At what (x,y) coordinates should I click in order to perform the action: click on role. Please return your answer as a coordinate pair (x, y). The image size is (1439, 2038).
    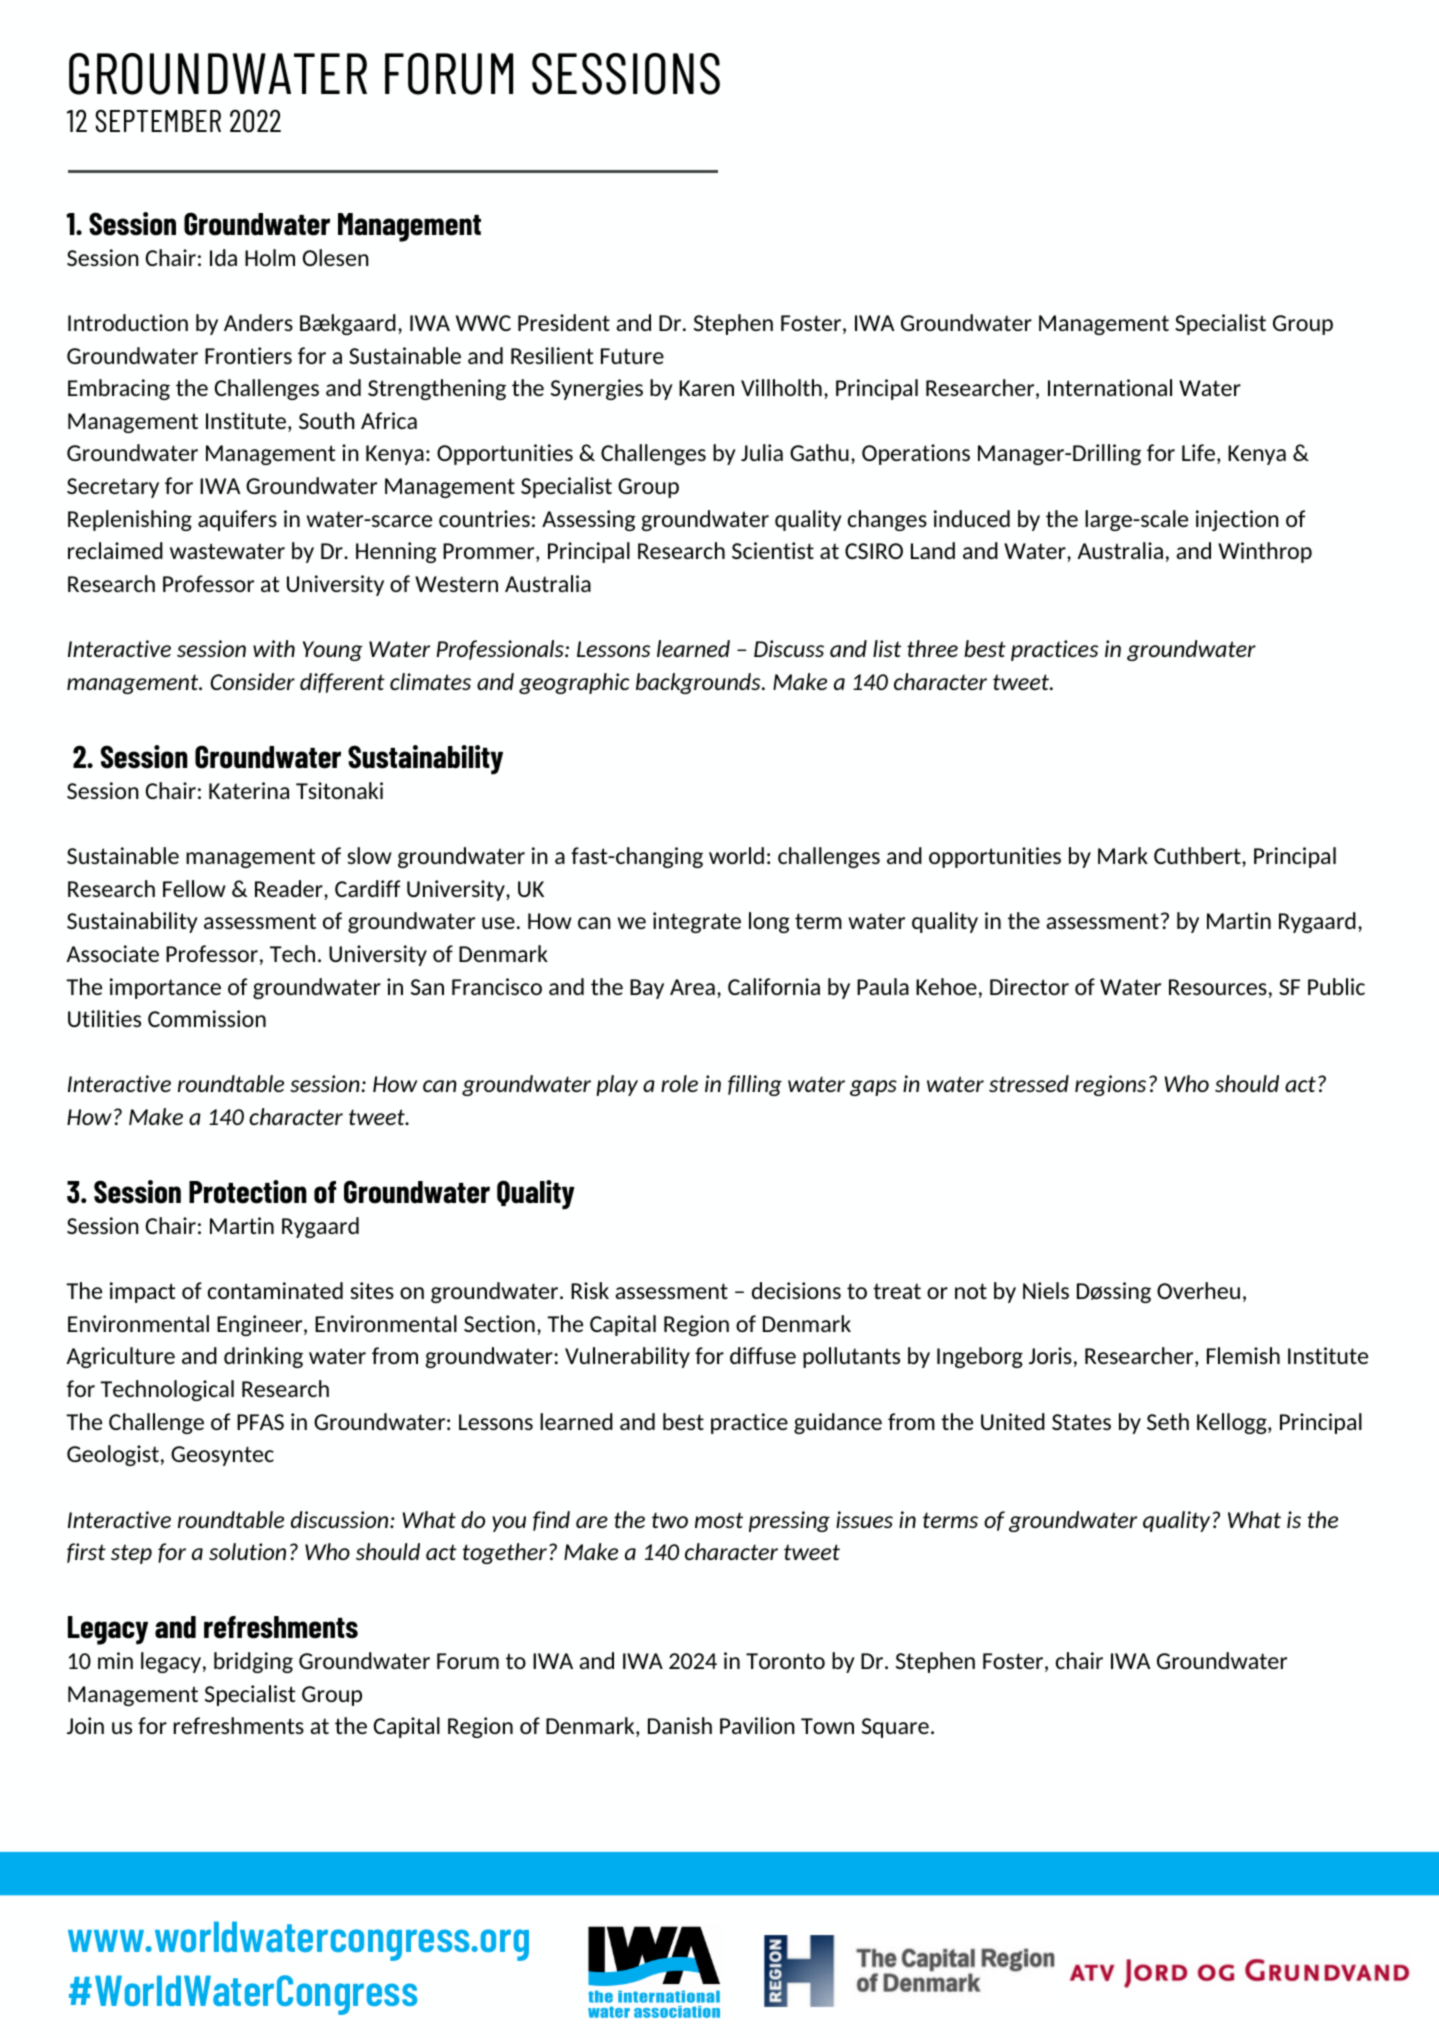
    Looking at the image, I should click on (679, 1083).
